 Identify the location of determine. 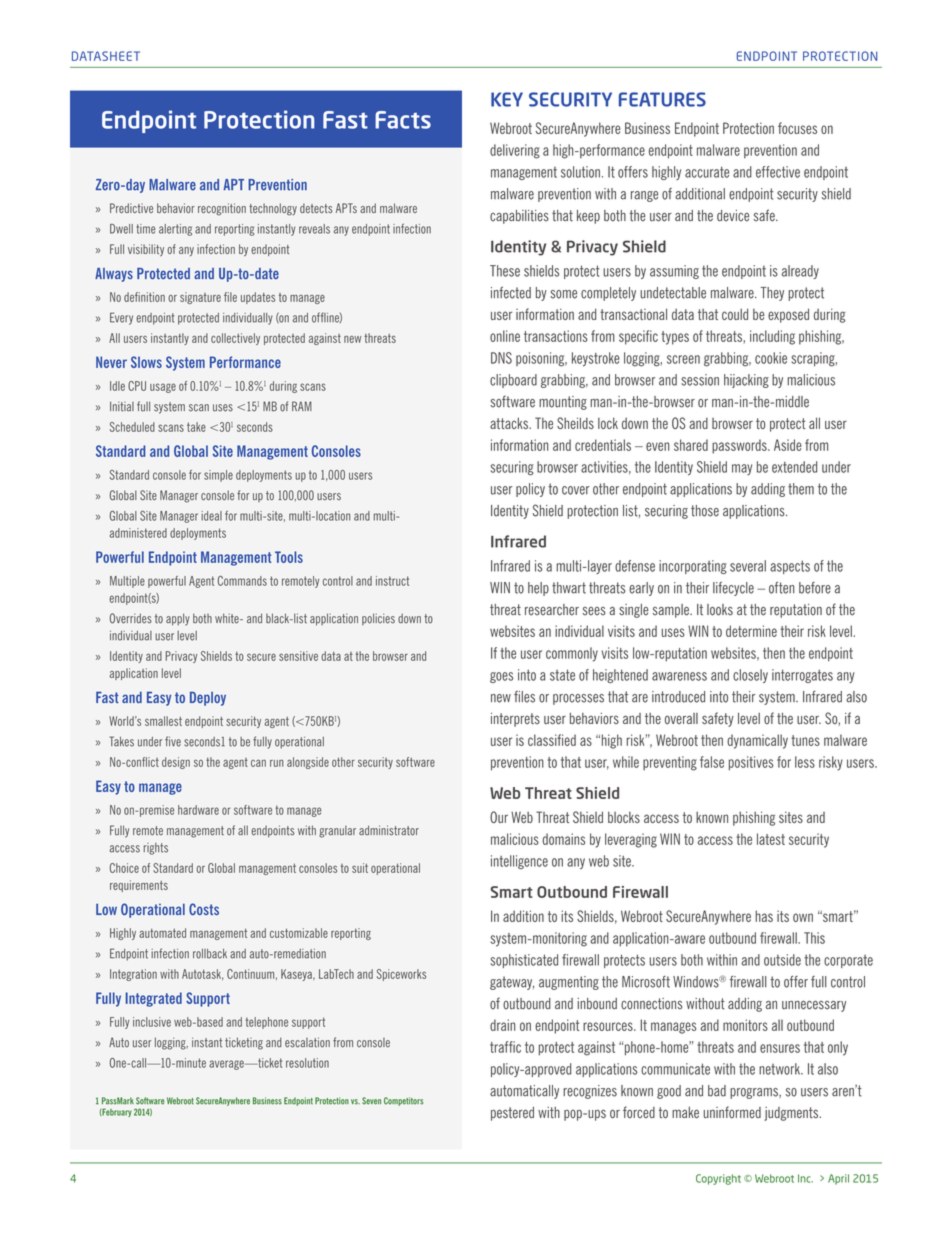
(751, 631).
